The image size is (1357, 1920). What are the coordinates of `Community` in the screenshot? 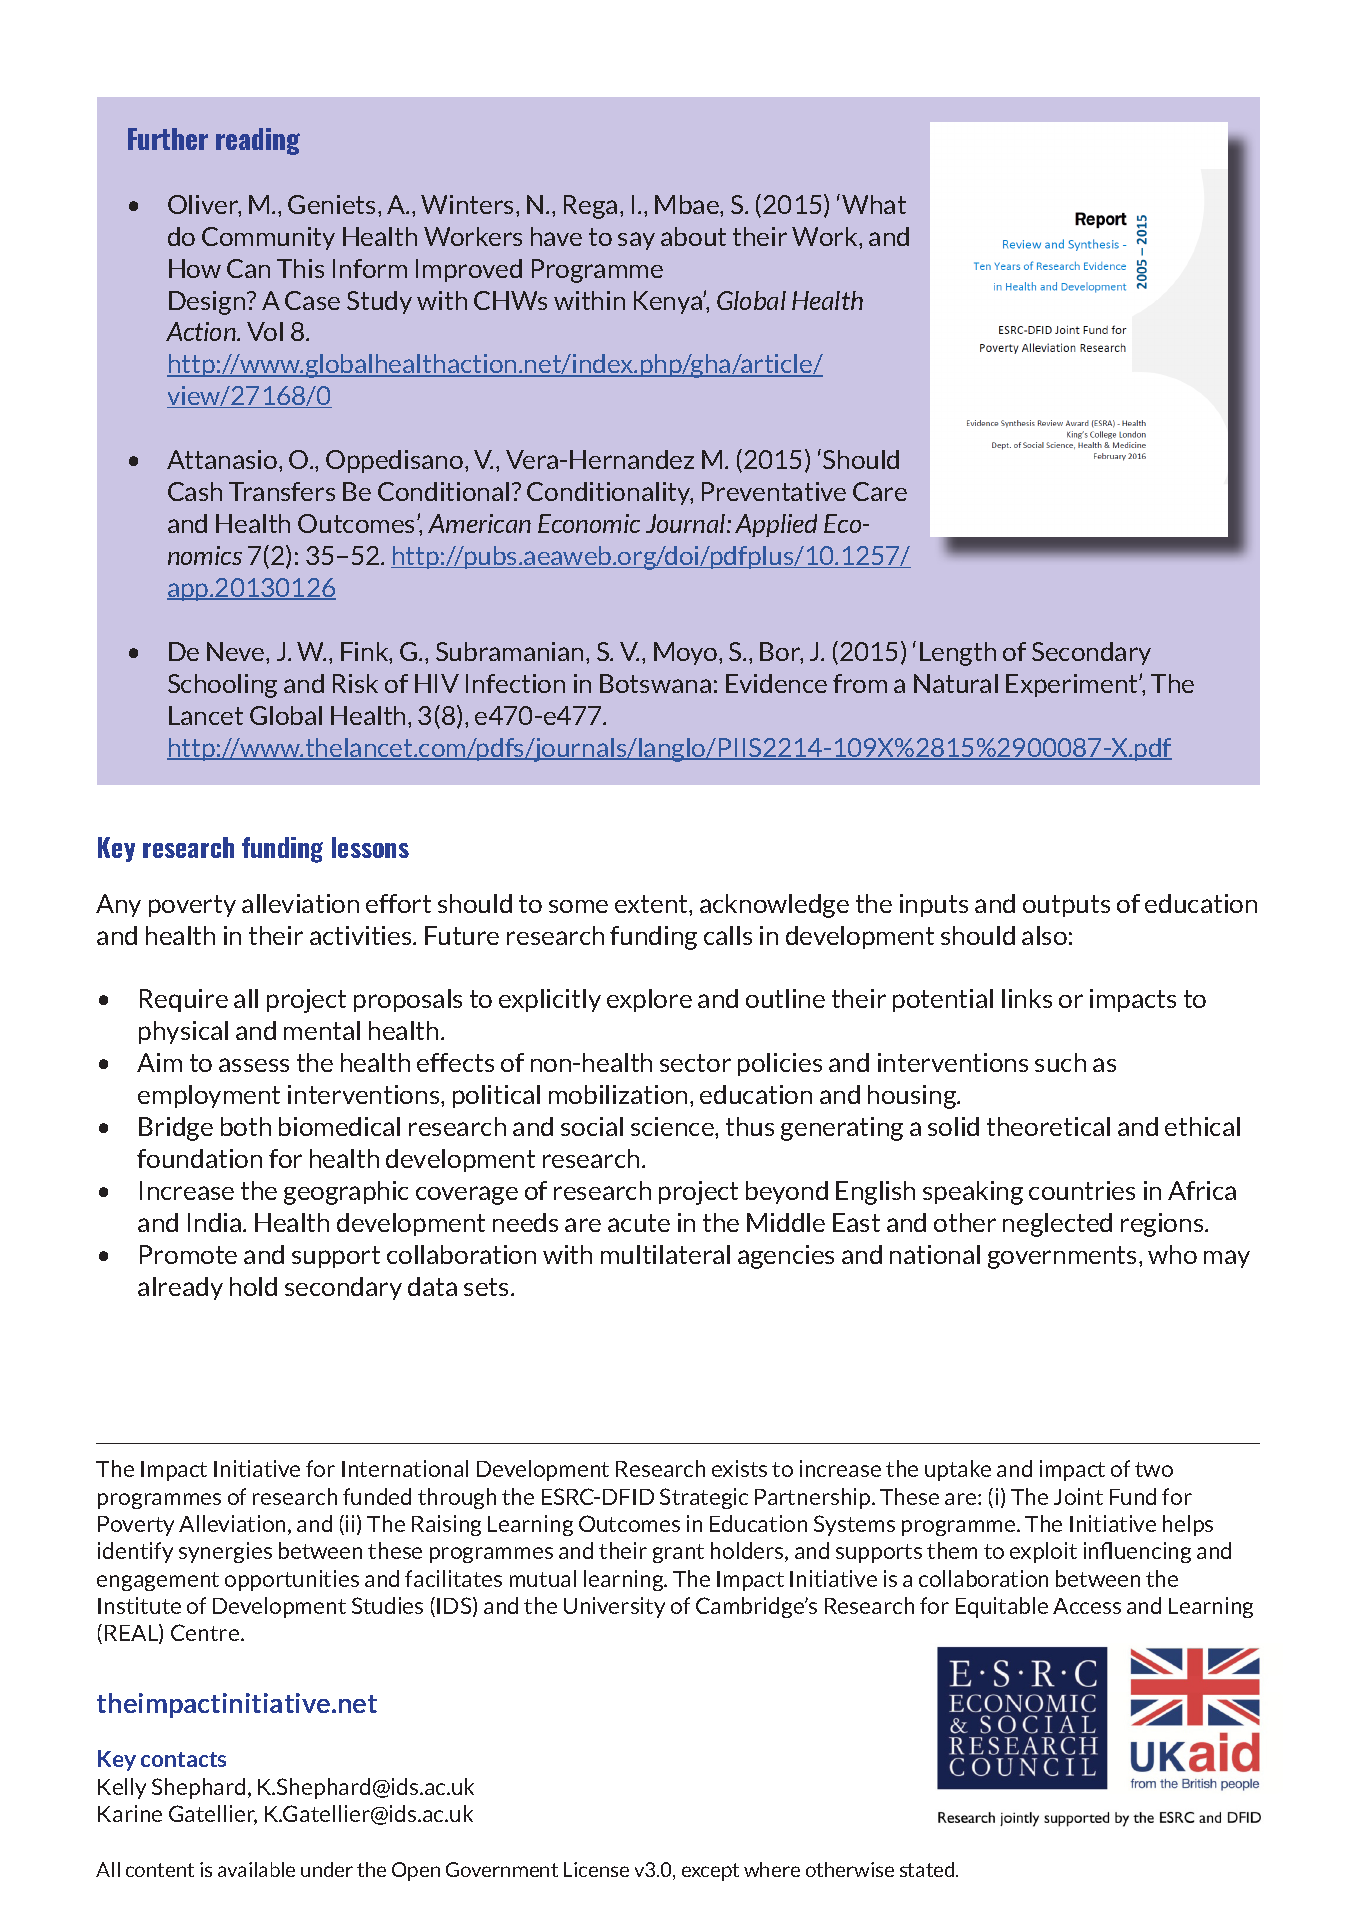 It's located at (268, 238).
